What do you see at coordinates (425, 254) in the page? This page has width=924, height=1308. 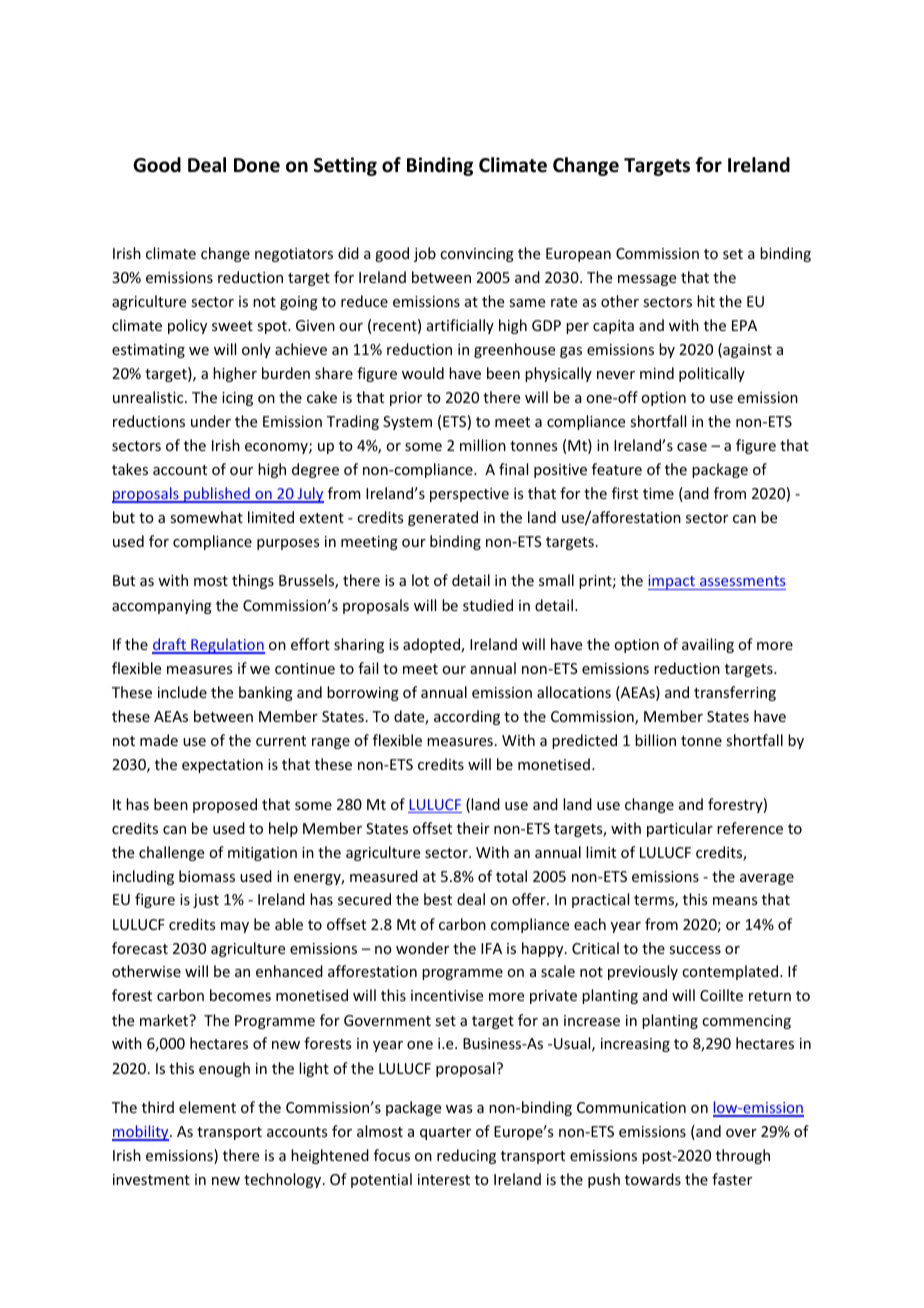 I see `job` at bounding box center [425, 254].
